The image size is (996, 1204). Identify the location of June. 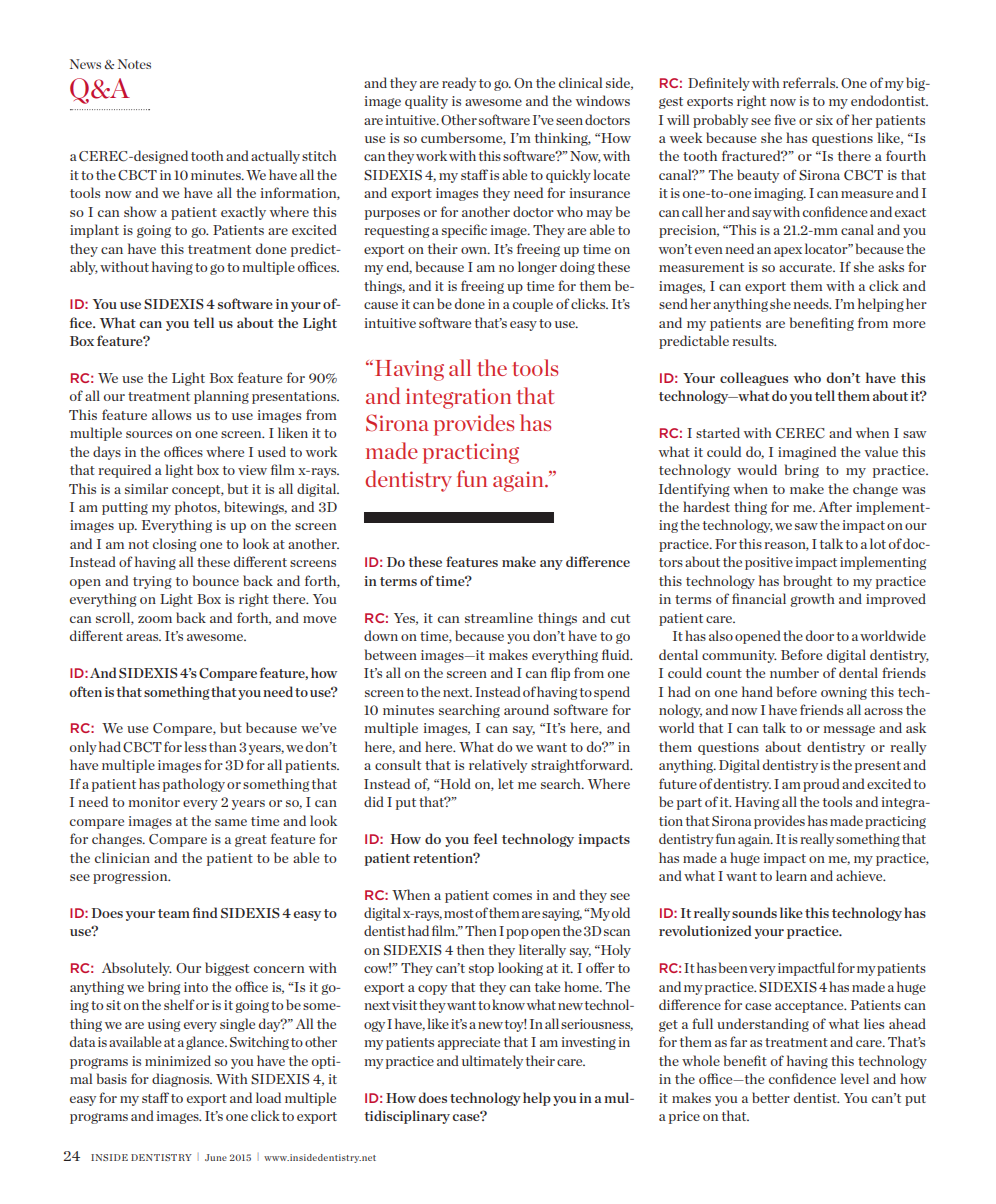
(216, 1157).
